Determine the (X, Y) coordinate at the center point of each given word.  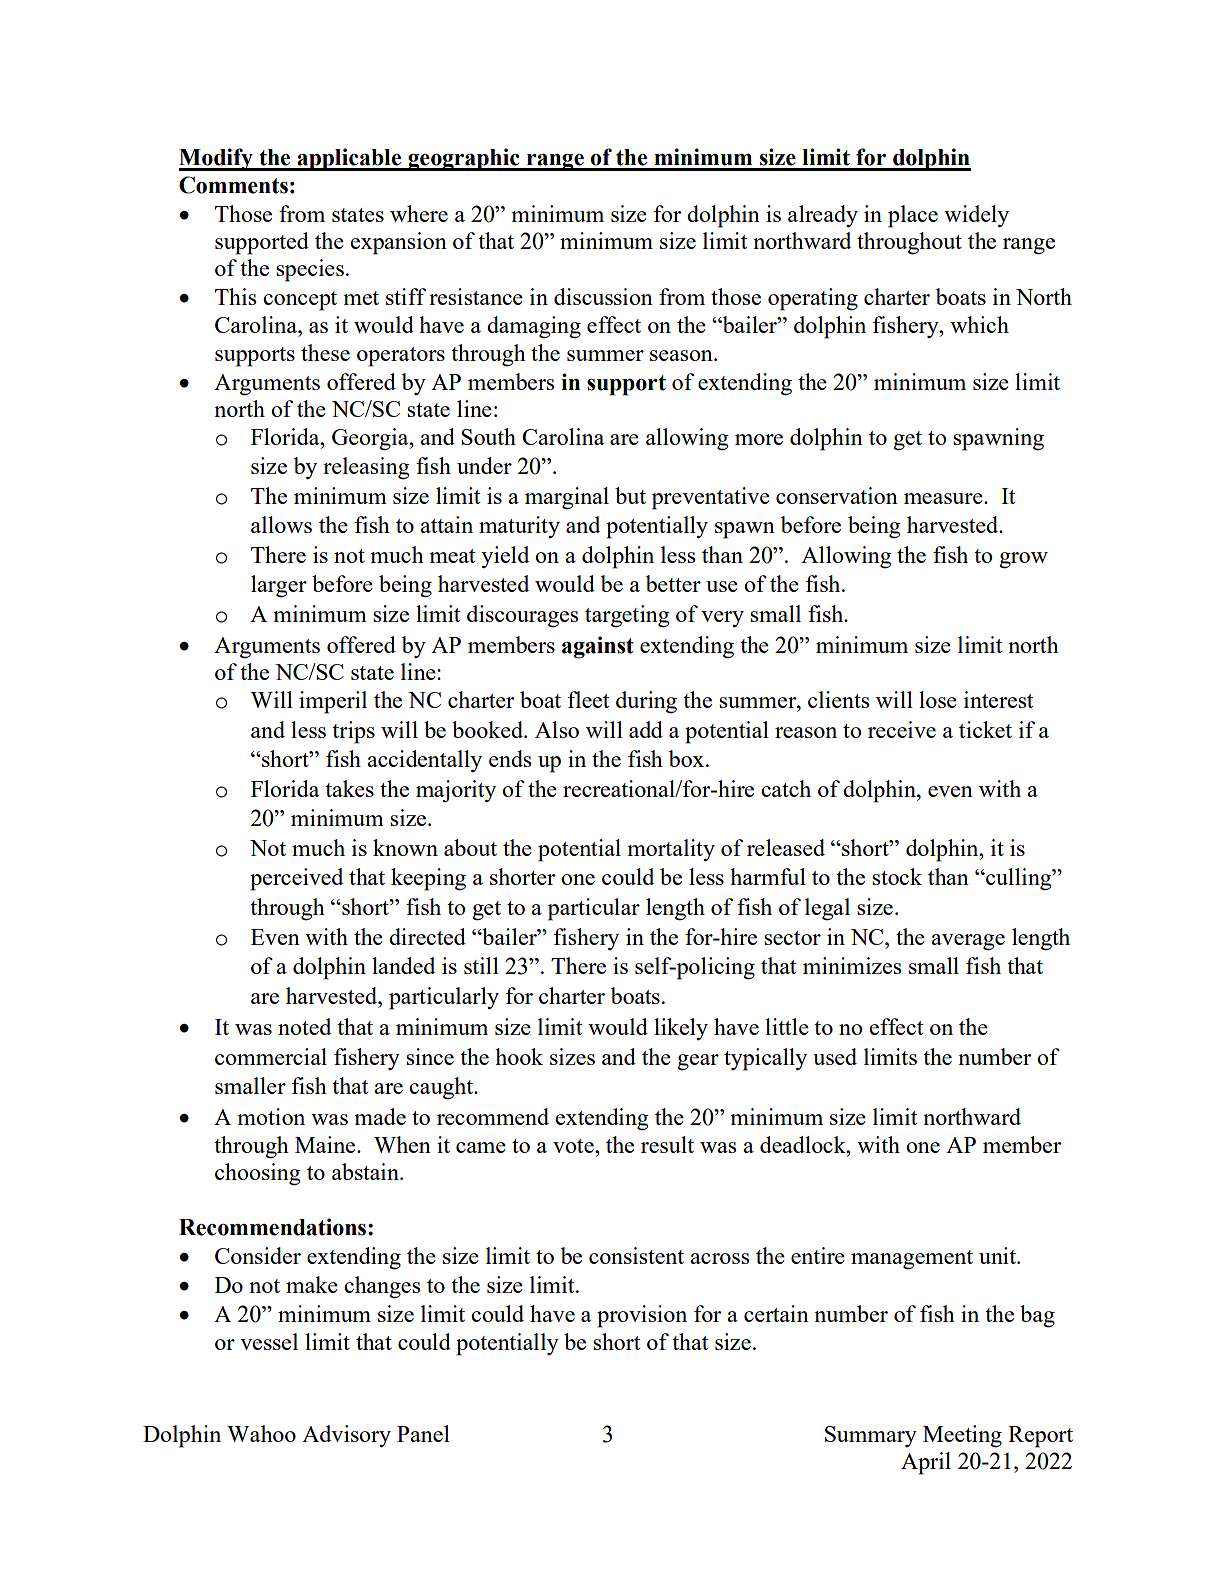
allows (281, 524)
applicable (349, 159)
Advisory (346, 1436)
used (835, 1056)
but (630, 495)
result (667, 1144)
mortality (671, 850)
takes (349, 788)
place (913, 216)
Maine (326, 1144)
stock (897, 876)
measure (944, 498)
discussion (603, 296)
